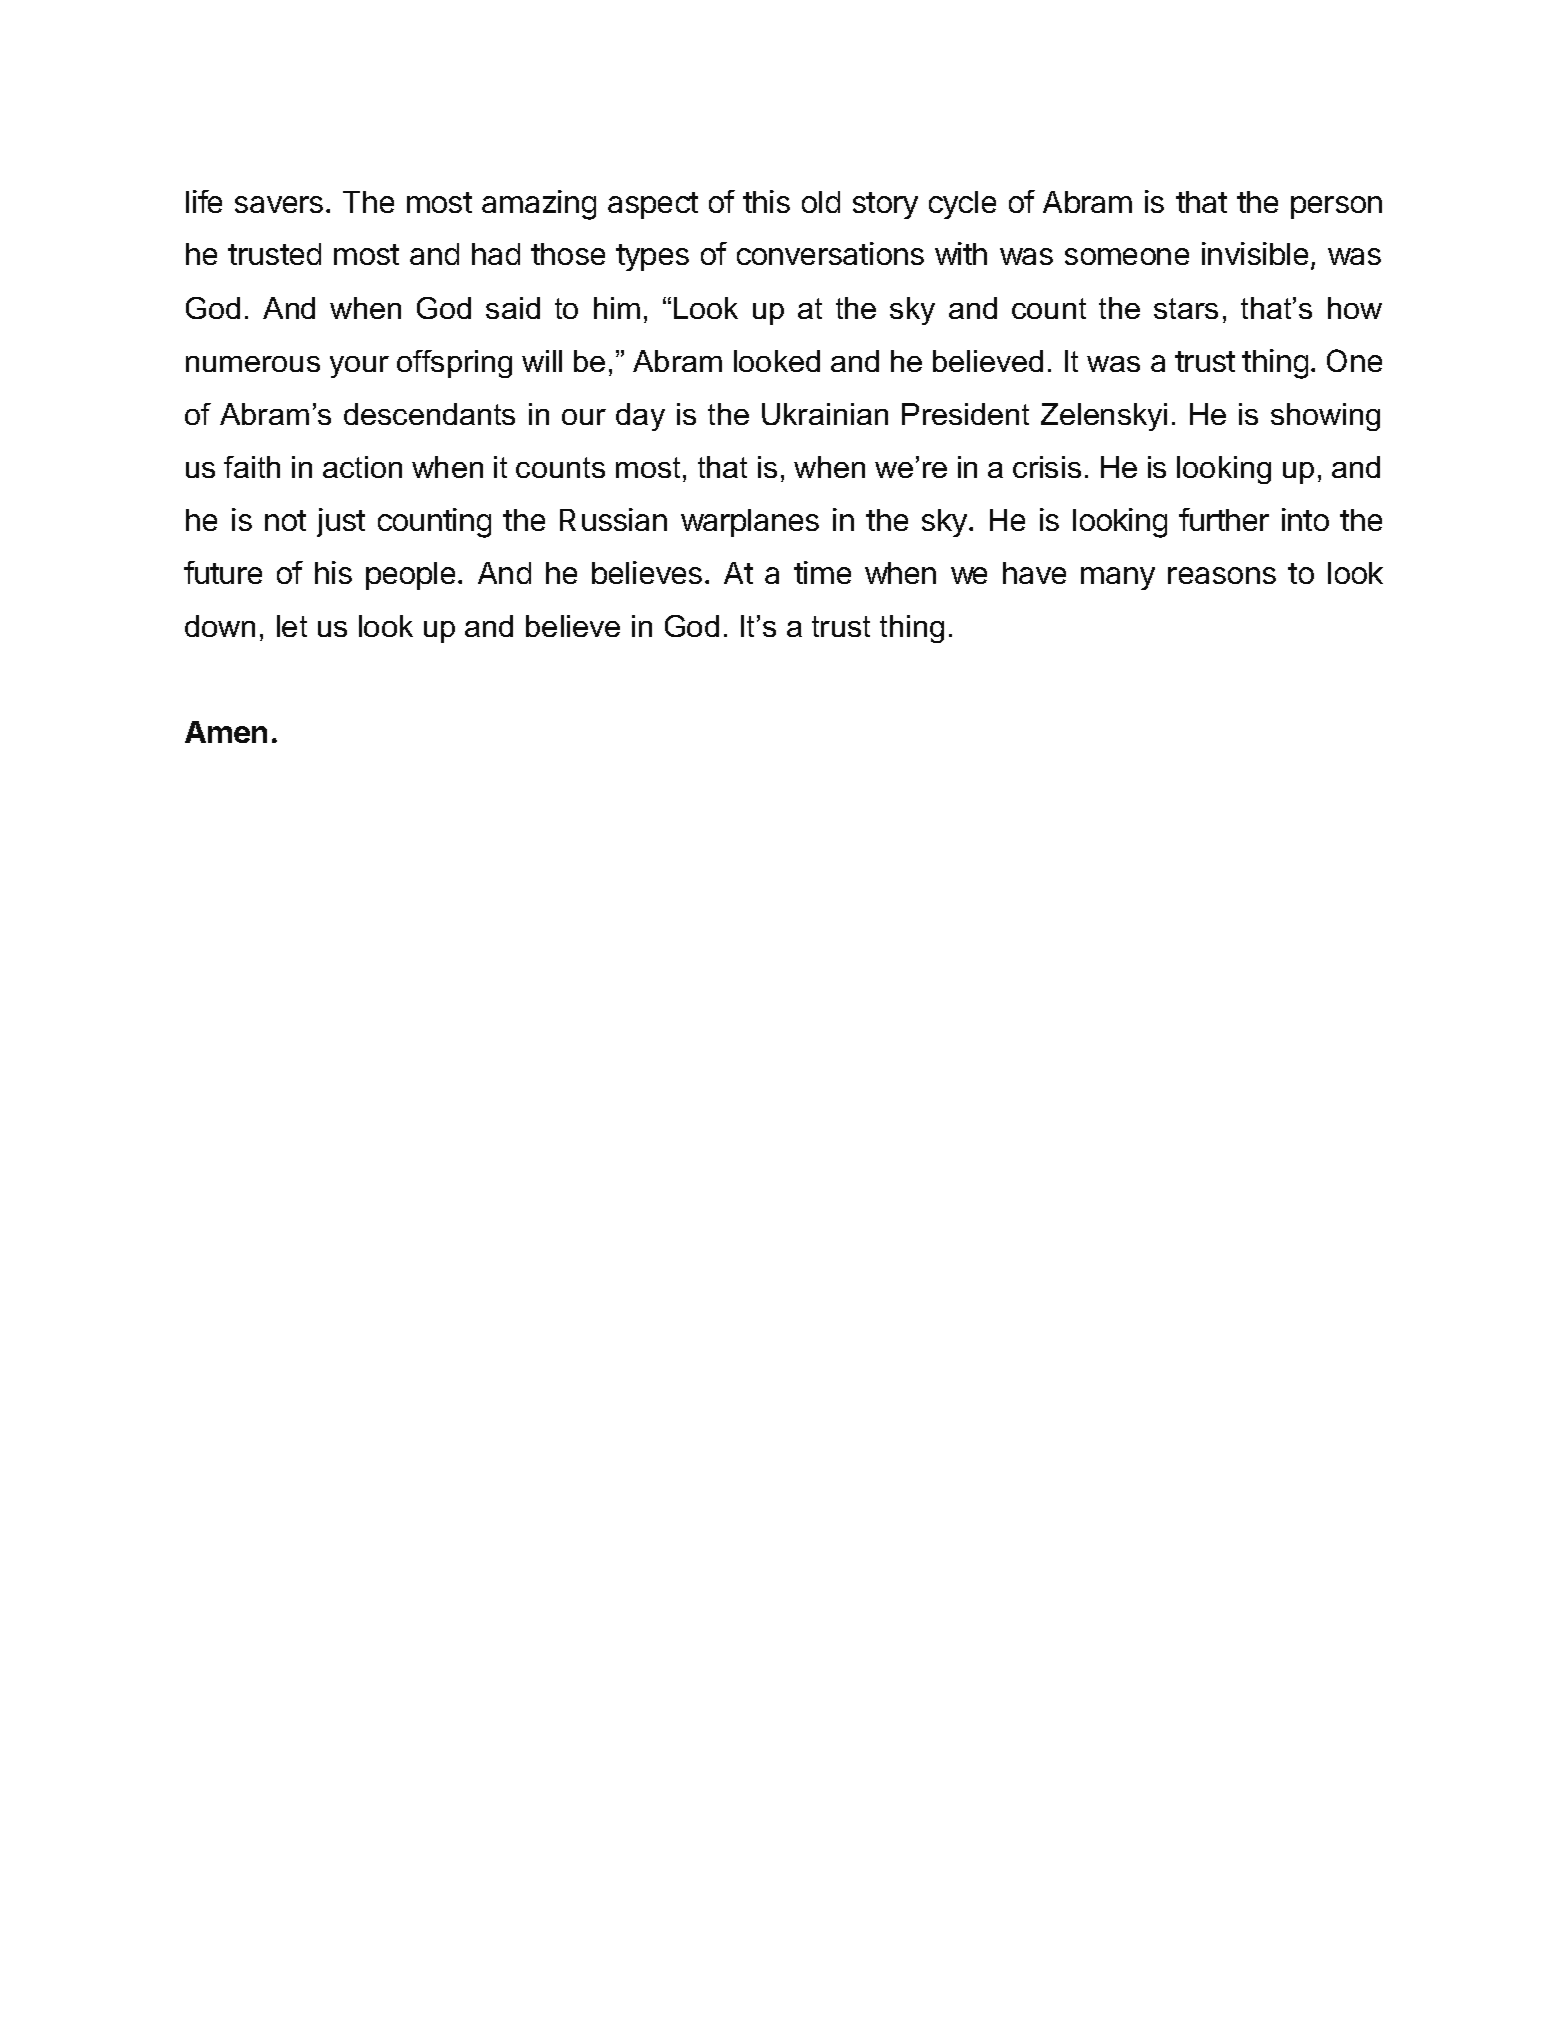 The image size is (1568, 2029). I want to click on this, so click(766, 201).
